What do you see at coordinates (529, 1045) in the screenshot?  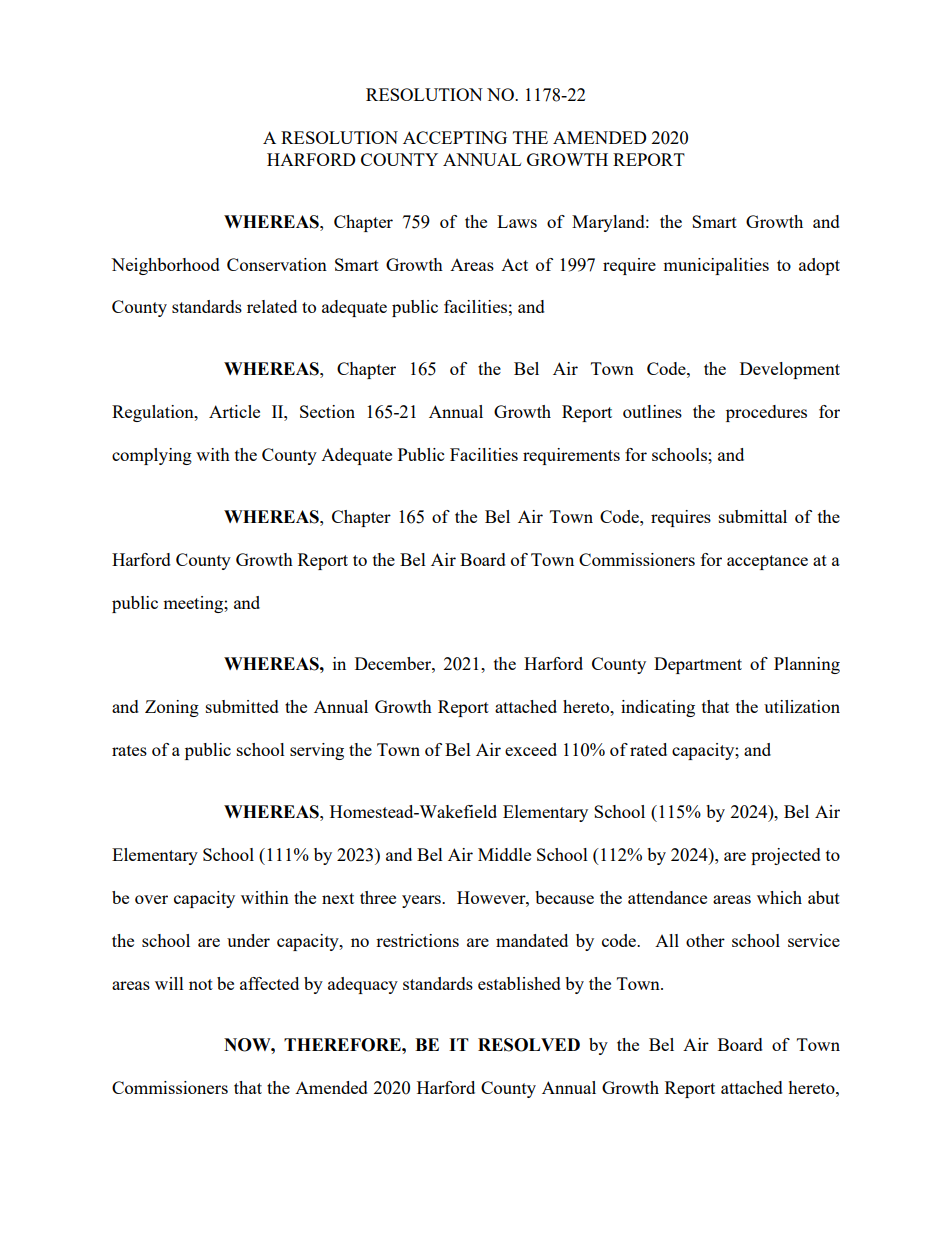 I see `RESOLVED` at bounding box center [529, 1045].
